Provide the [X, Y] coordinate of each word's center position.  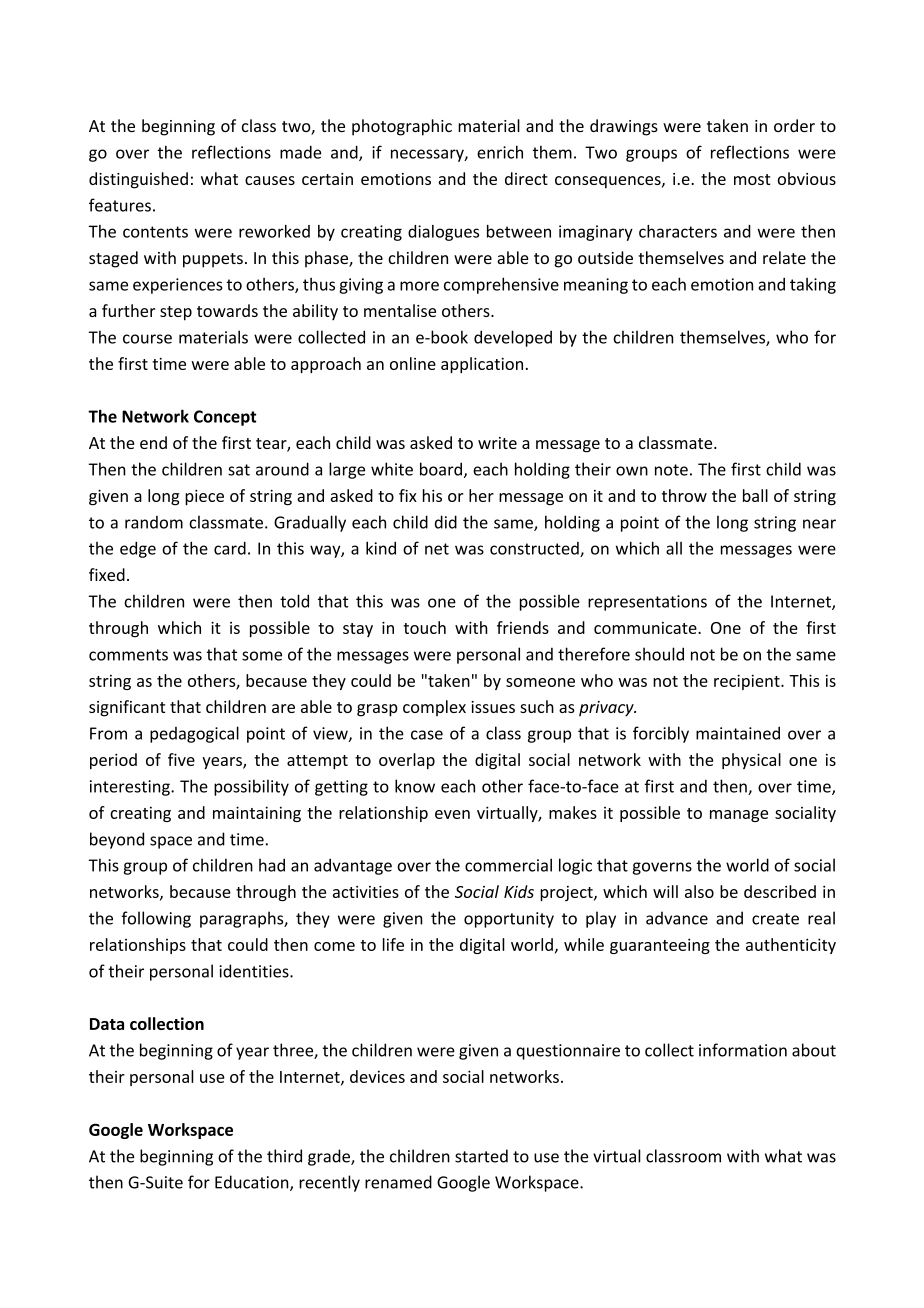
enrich [500, 152]
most [752, 179]
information [743, 1050]
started [481, 1156]
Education [253, 1183]
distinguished [138, 180]
